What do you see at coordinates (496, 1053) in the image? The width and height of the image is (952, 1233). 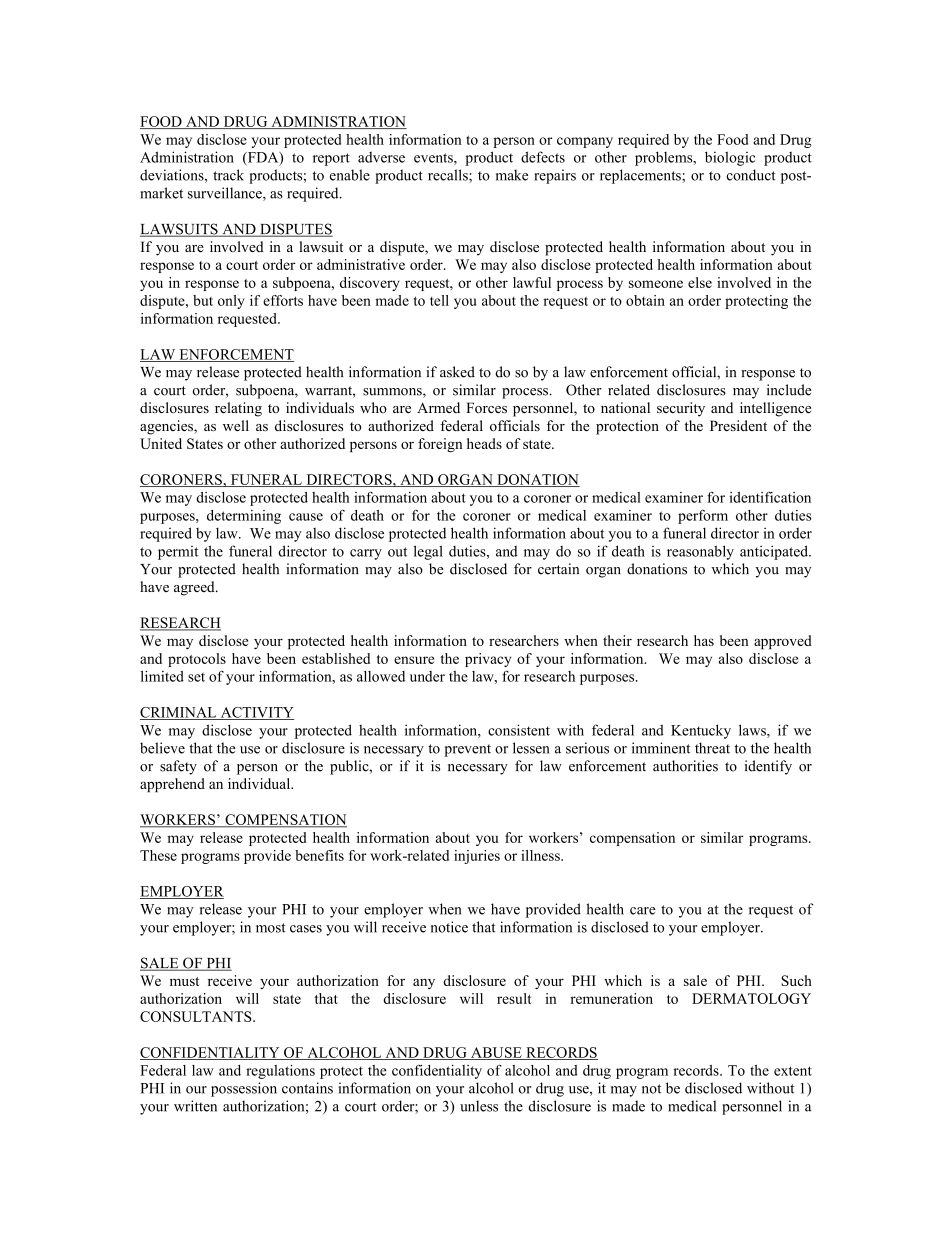 I see `ABUSE` at bounding box center [496, 1053].
